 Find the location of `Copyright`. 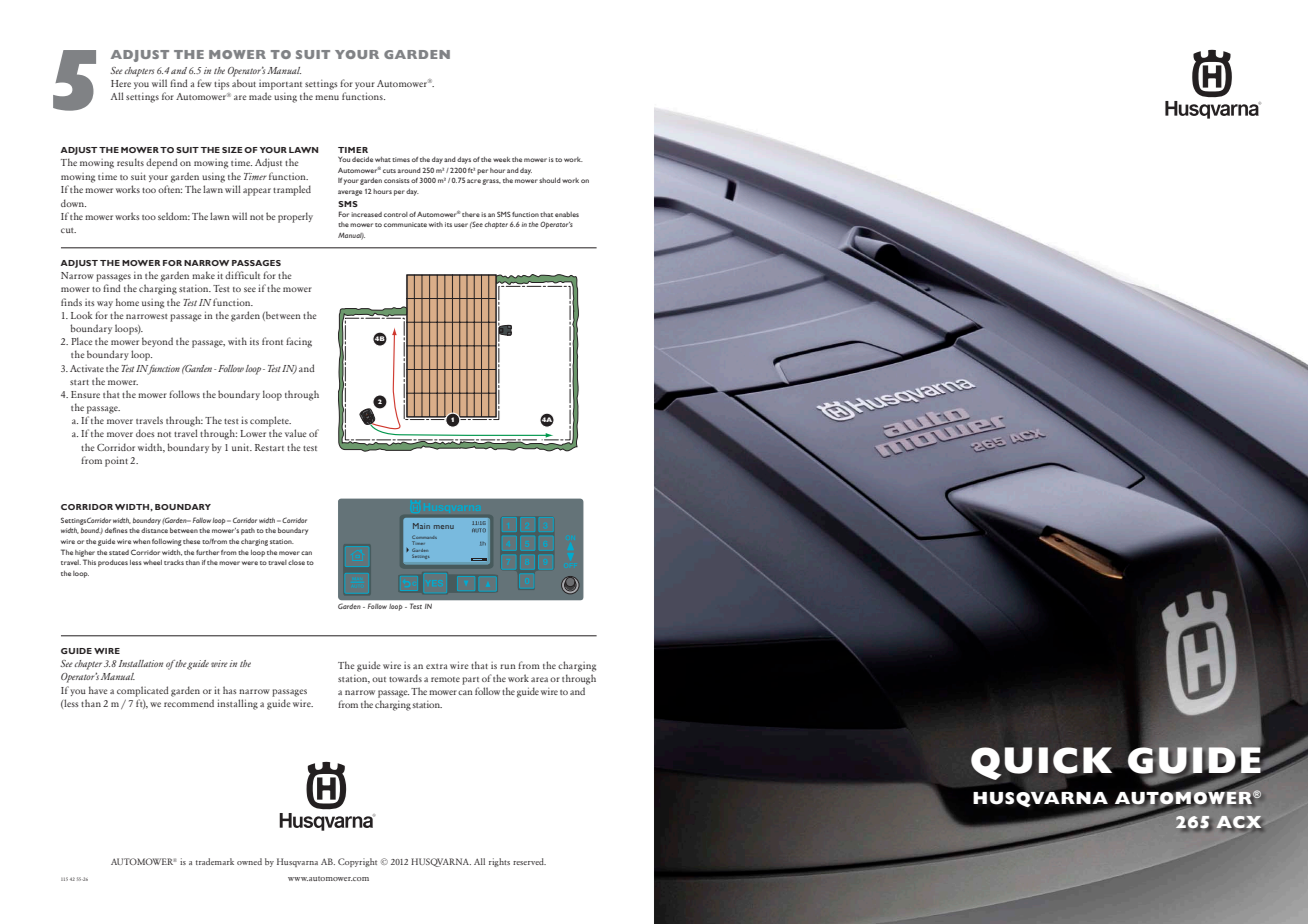

Copyright is located at coordinates (357, 862).
